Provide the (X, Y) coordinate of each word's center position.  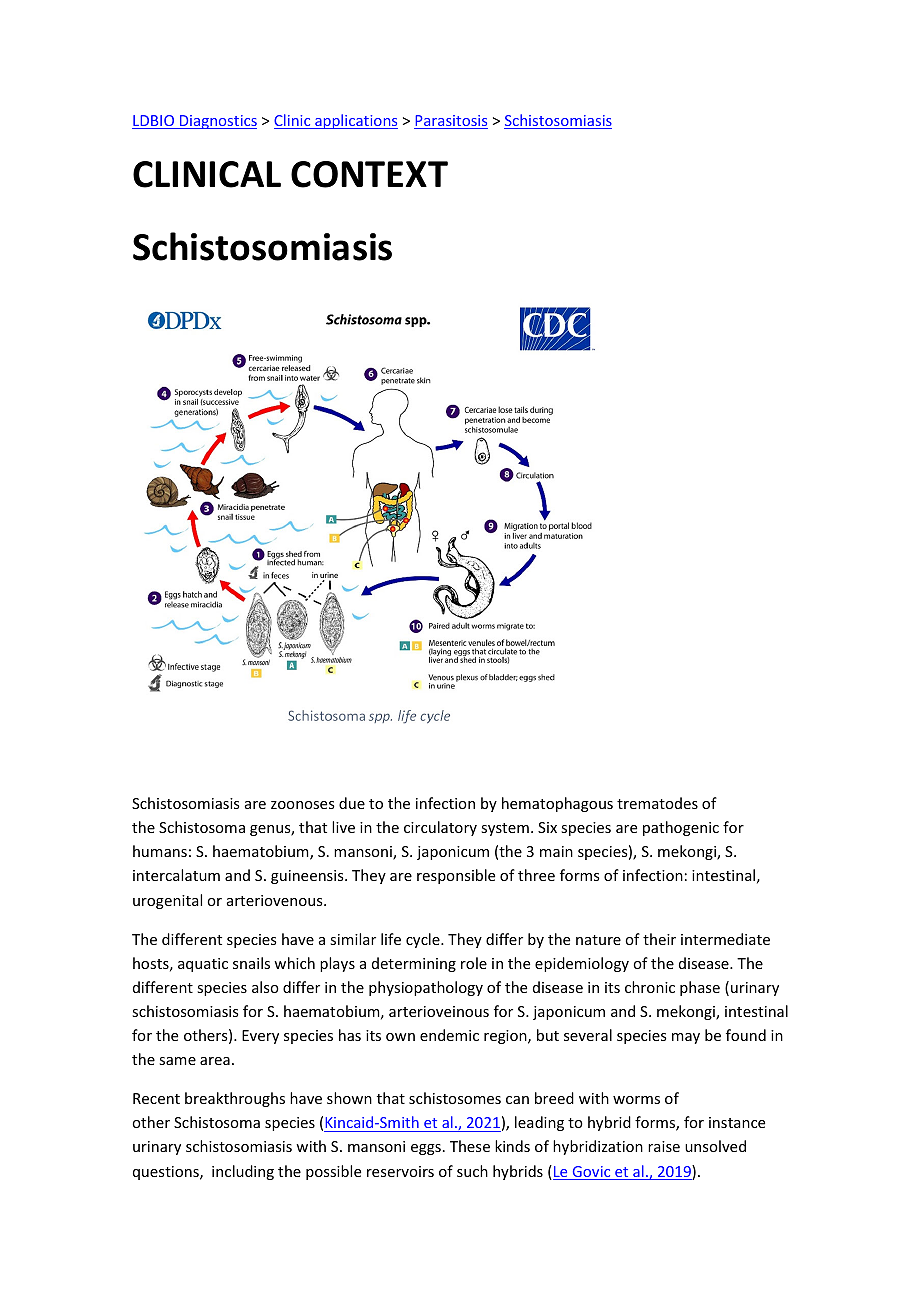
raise (664, 1146)
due (352, 803)
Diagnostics (217, 122)
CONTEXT (369, 174)
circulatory (440, 828)
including (243, 1172)
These (470, 1146)
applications (355, 121)
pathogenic (681, 828)
